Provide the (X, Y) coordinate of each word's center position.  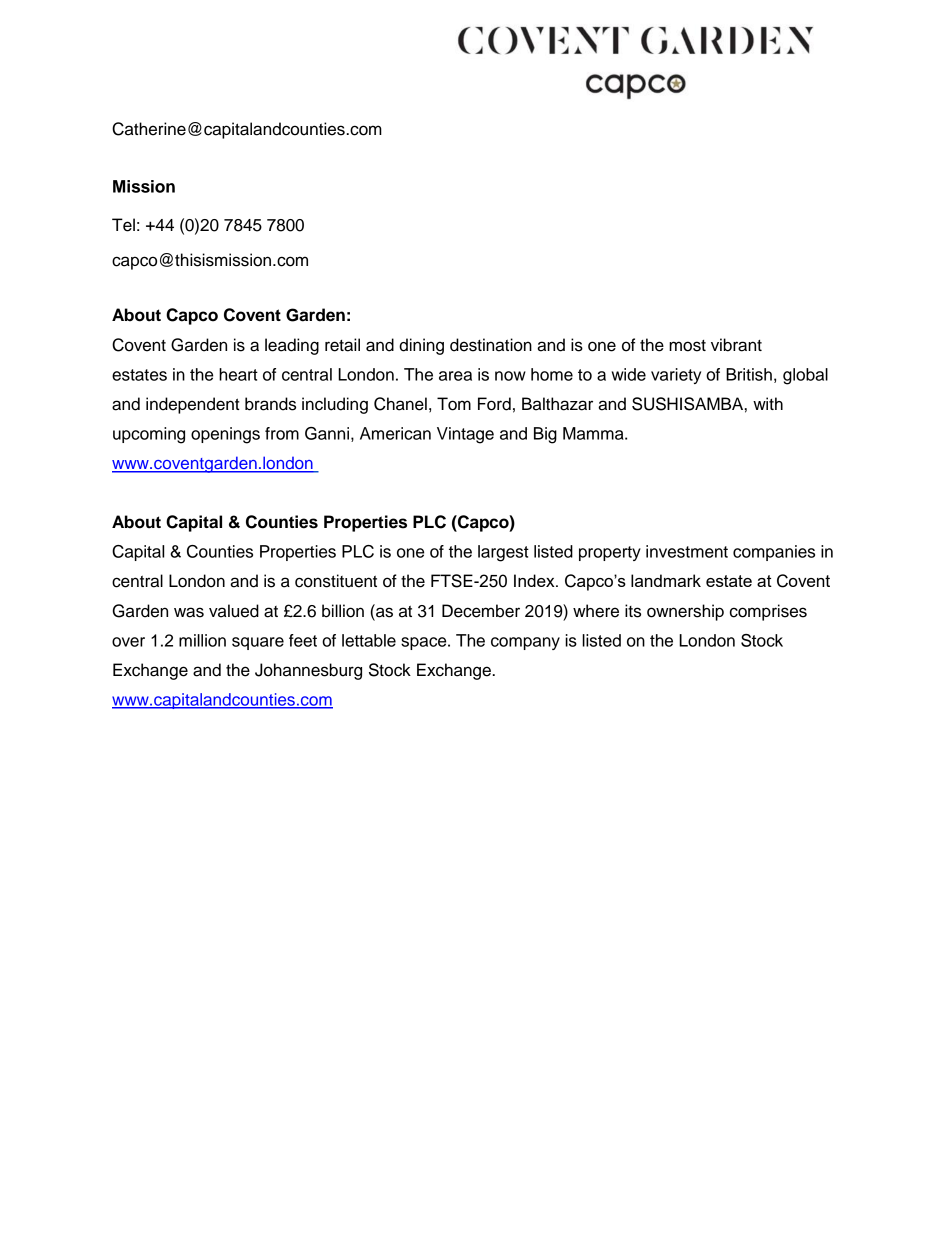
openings (225, 435)
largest (503, 553)
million (202, 640)
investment (687, 551)
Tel (123, 225)
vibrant (736, 345)
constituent (336, 581)
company (525, 643)
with (768, 403)
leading (292, 346)
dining (421, 346)
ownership (685, 612)
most (687, 346)
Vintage (465, 435)
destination (491, 345)
